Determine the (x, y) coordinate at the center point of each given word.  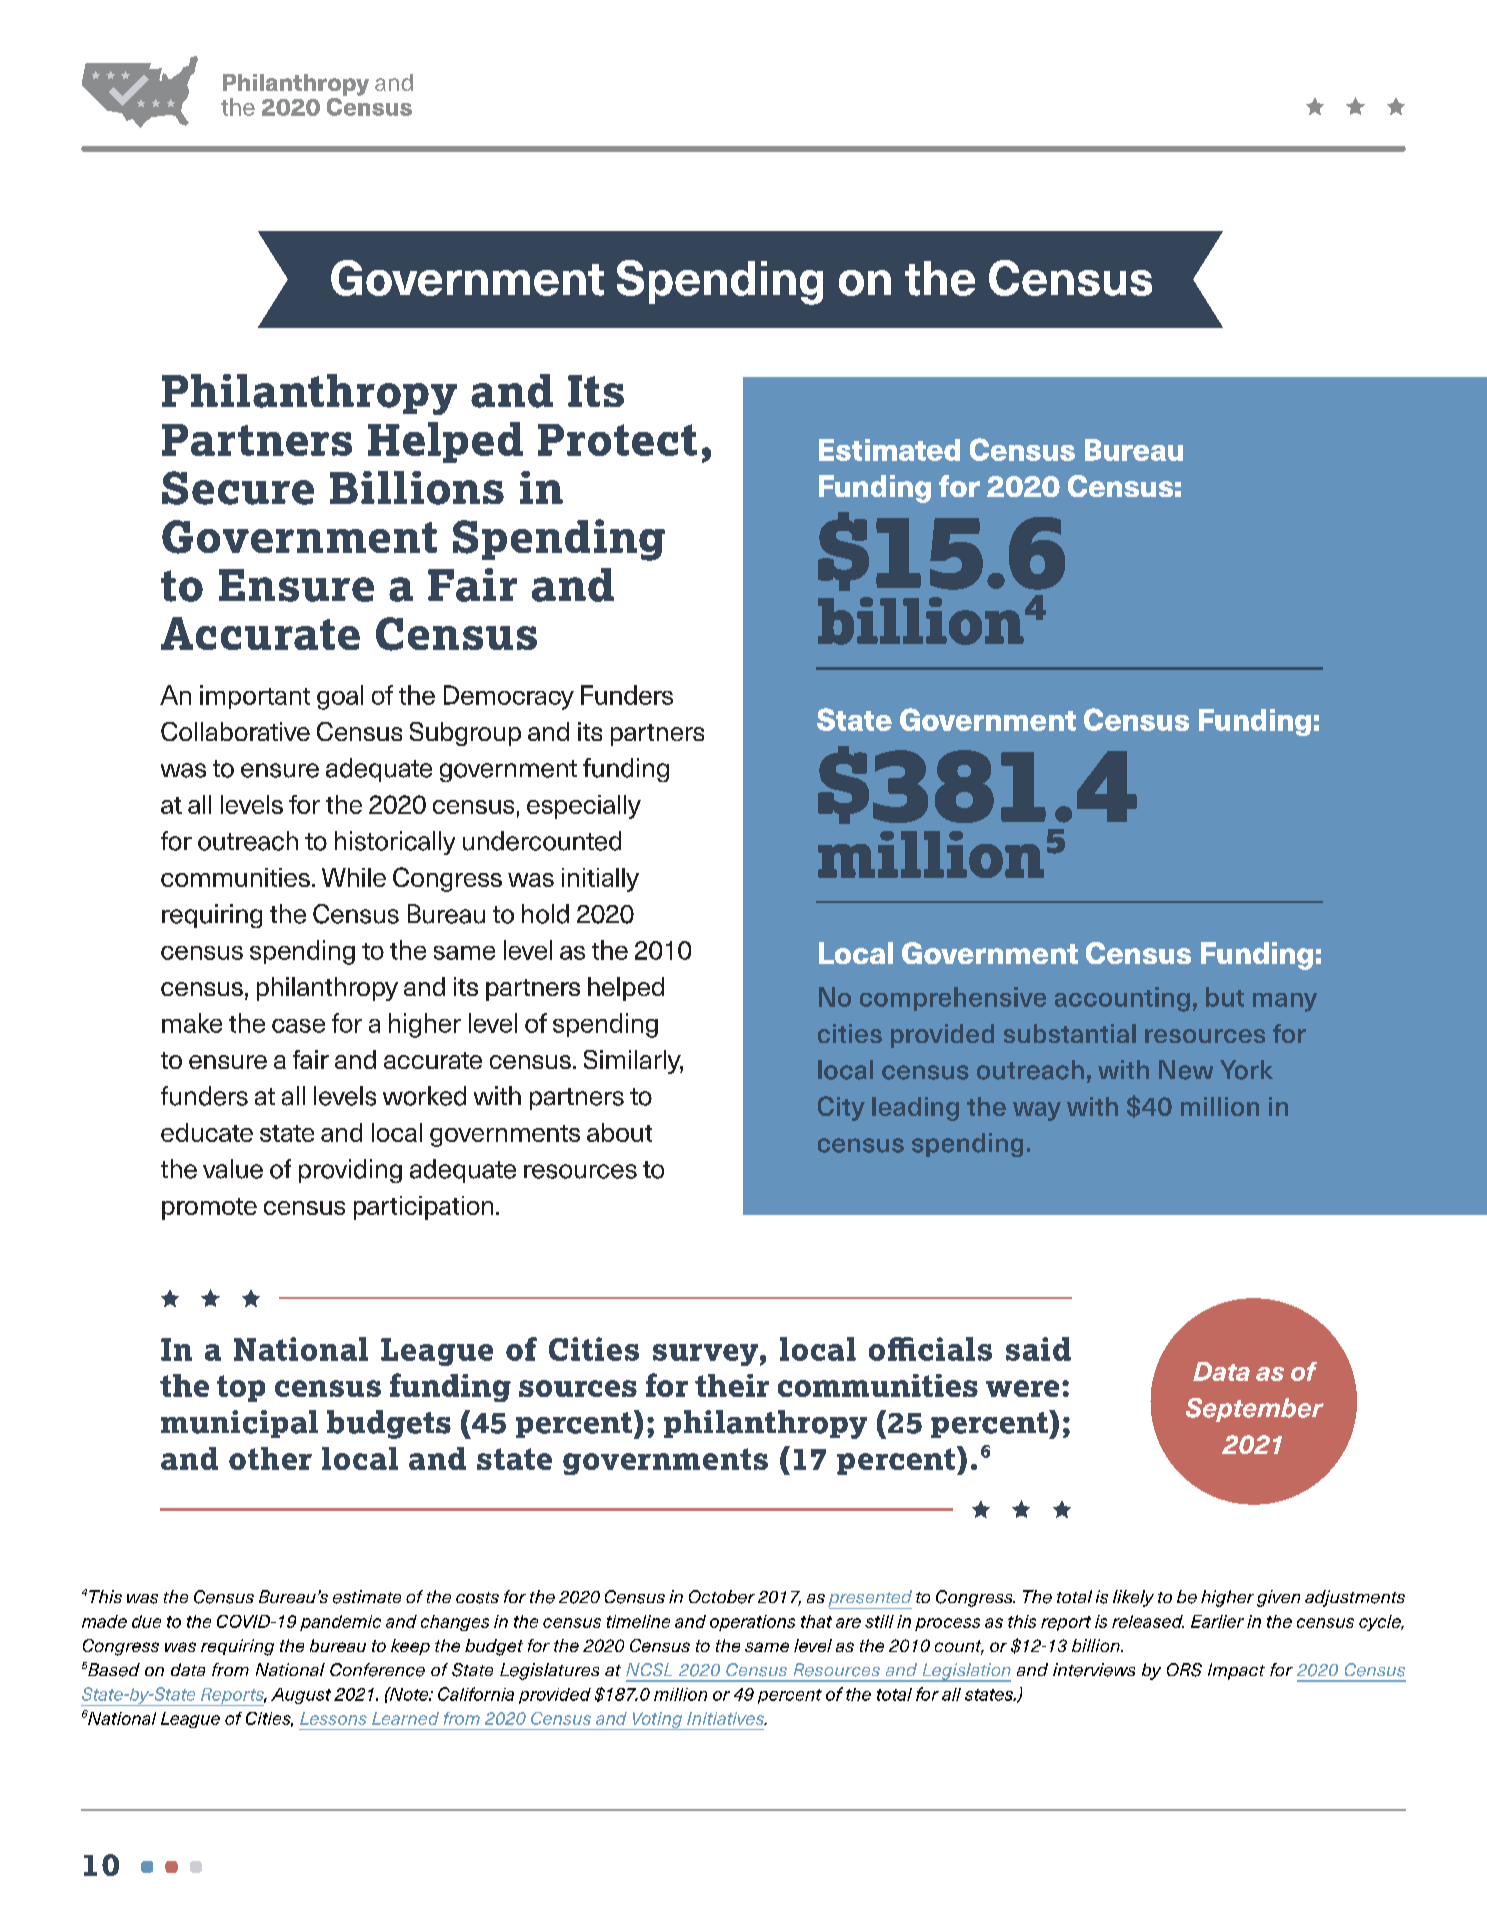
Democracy (509, 697)
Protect (617, 440)
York (1246, 1070)
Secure (238, 488)
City (841, 1108)
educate (207, 1132)
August (301, 1696)
